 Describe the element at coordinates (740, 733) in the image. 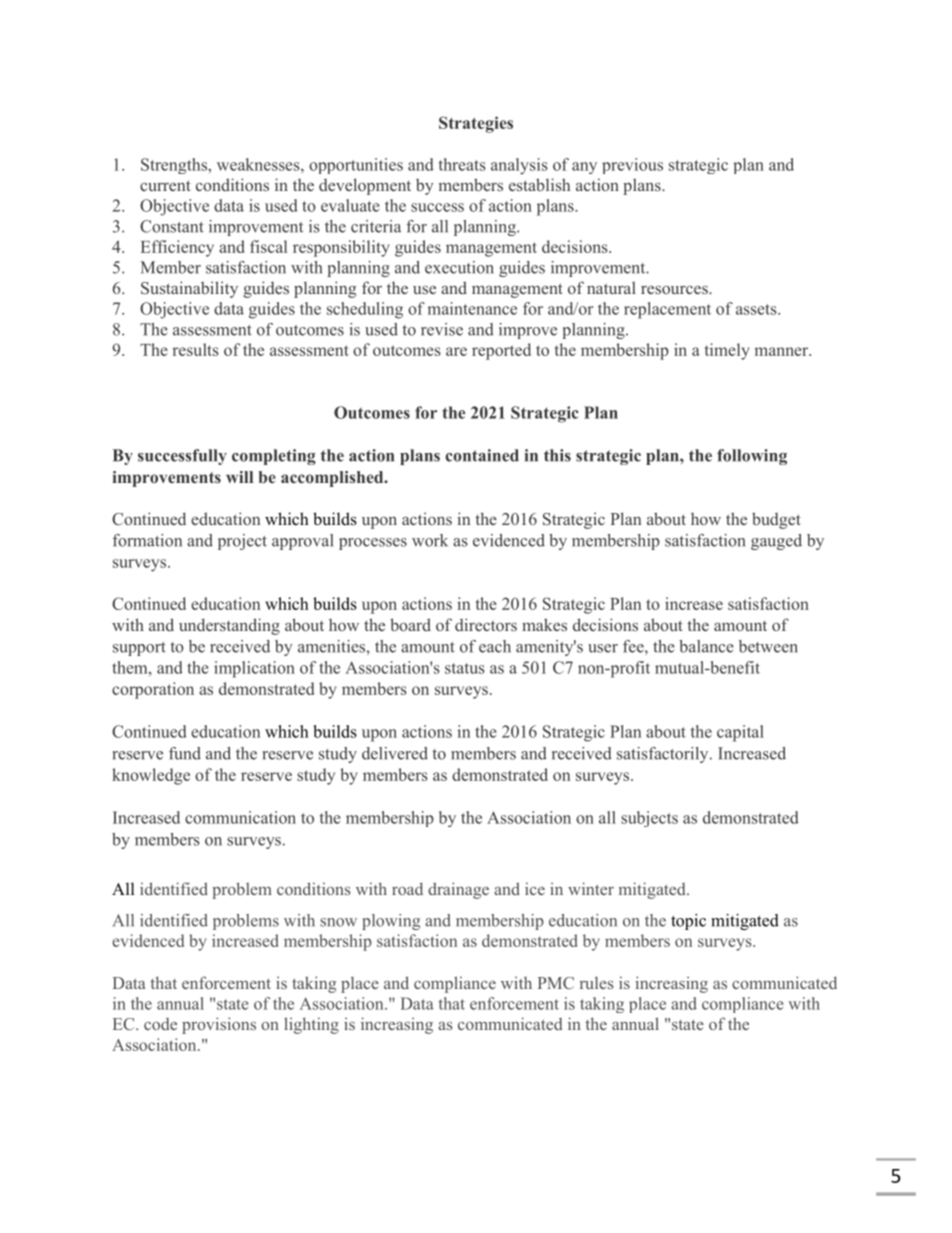

I see `capital` at that location.
